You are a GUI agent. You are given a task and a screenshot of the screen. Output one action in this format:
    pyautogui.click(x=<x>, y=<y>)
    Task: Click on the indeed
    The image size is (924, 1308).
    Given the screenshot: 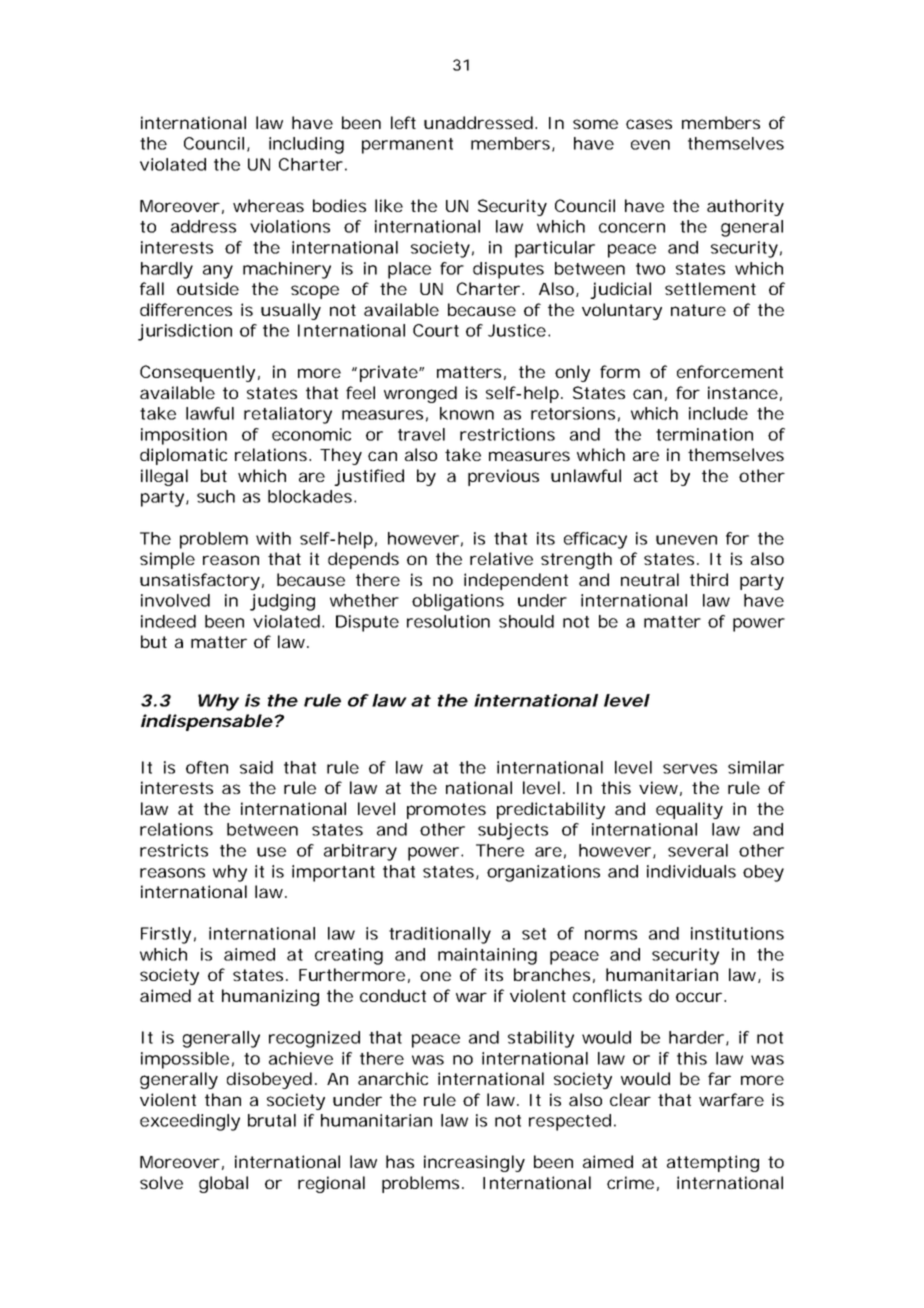 What is the action you would take?
    pyautogui.click(x=168, y=621)
